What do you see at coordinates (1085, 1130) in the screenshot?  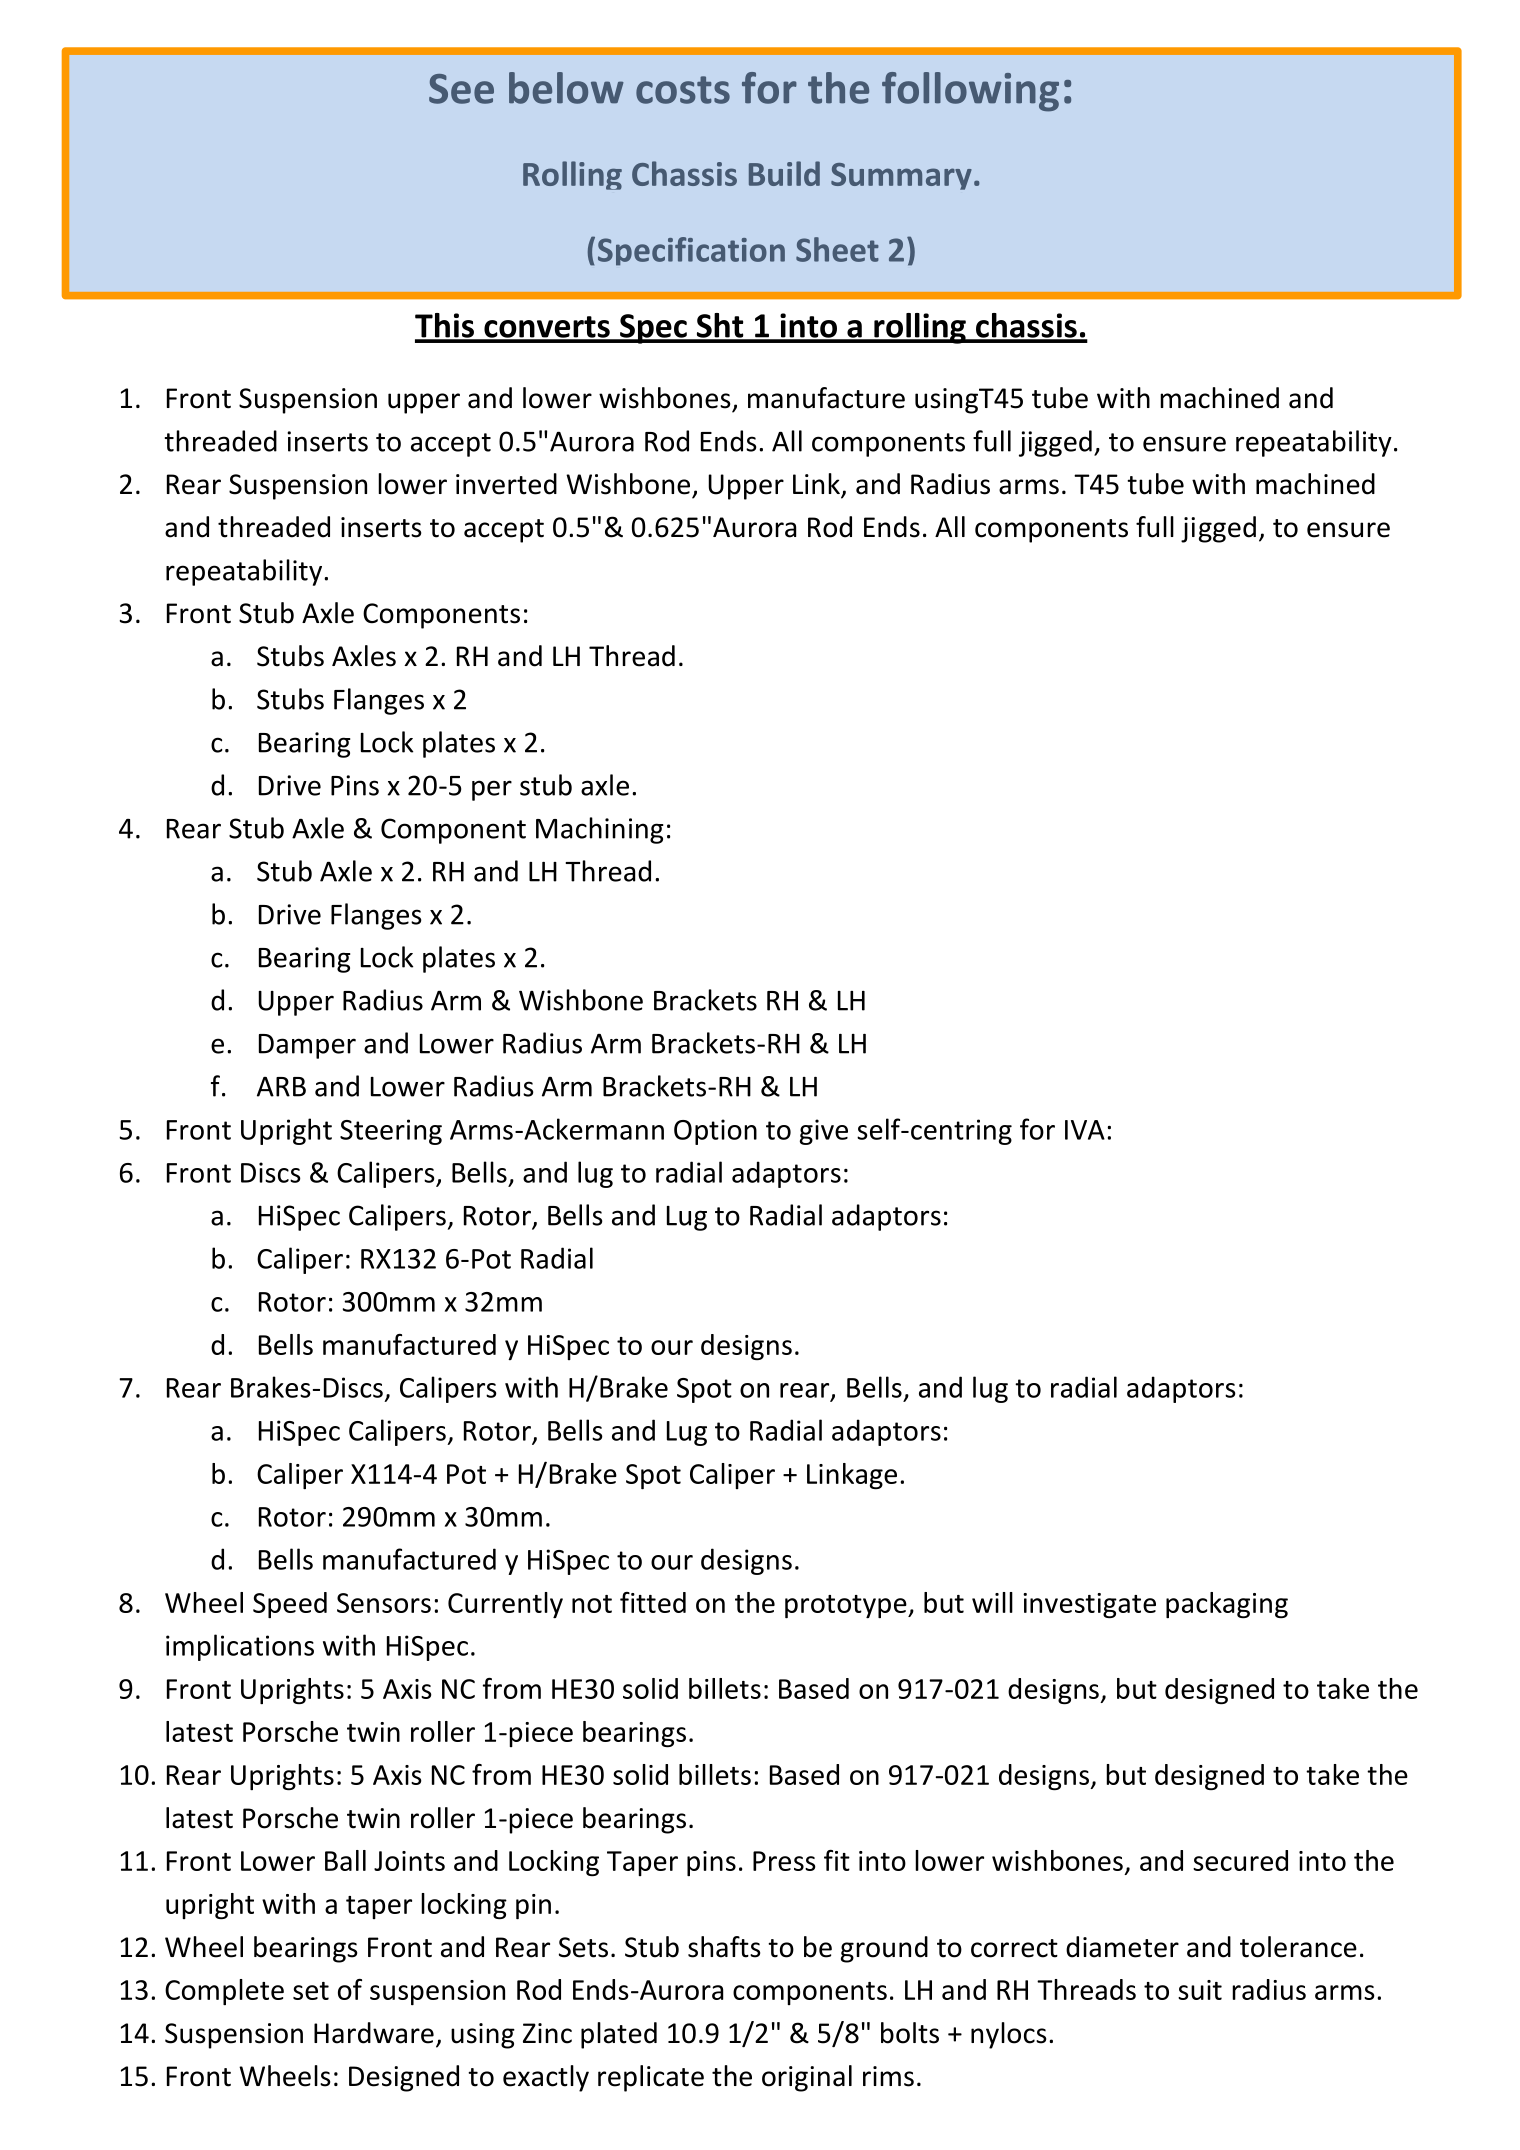 I see `IVA` at bounding box center [1085, 1130].
